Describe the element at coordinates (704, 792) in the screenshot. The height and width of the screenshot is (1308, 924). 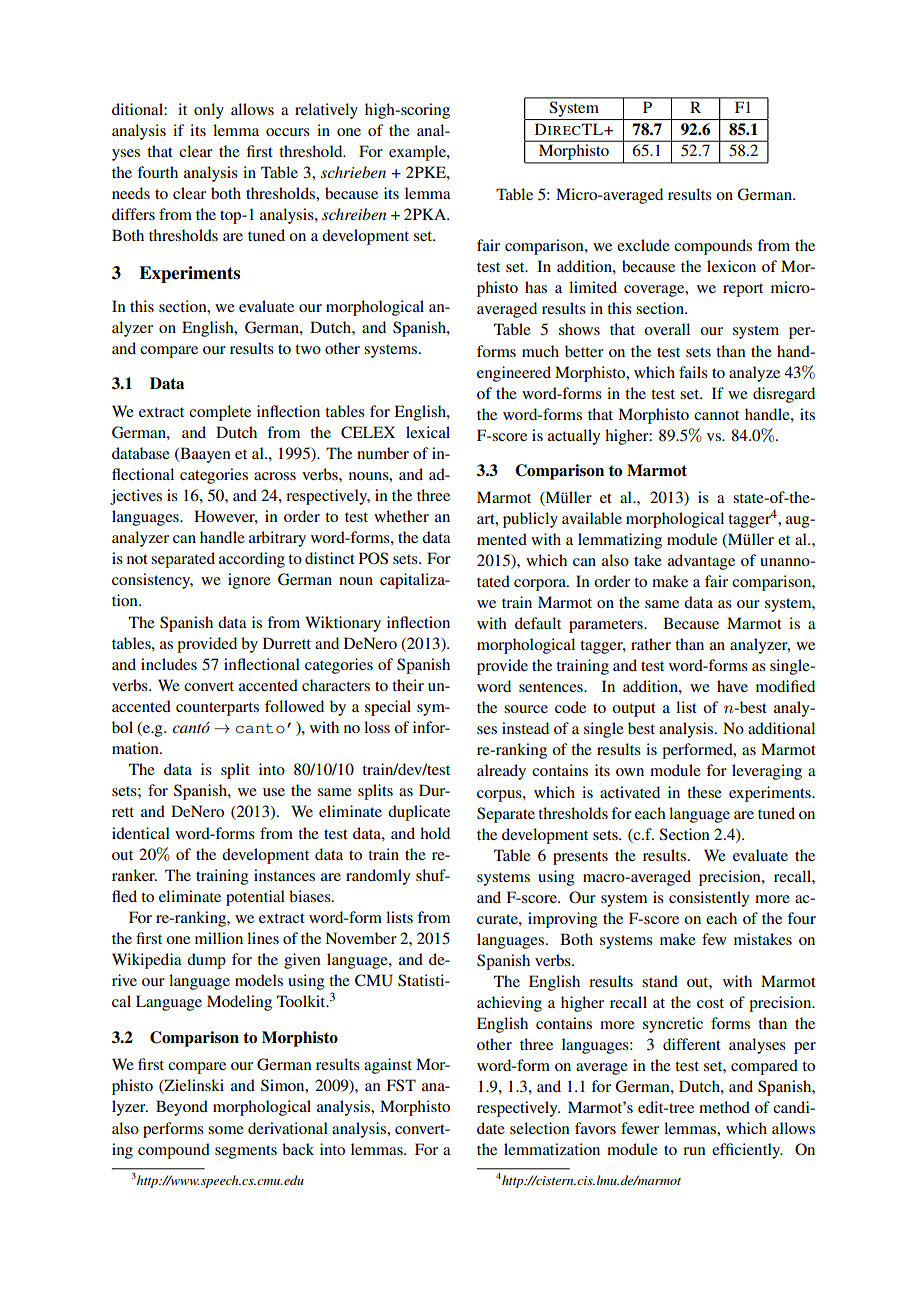
I see `these` at that location.
